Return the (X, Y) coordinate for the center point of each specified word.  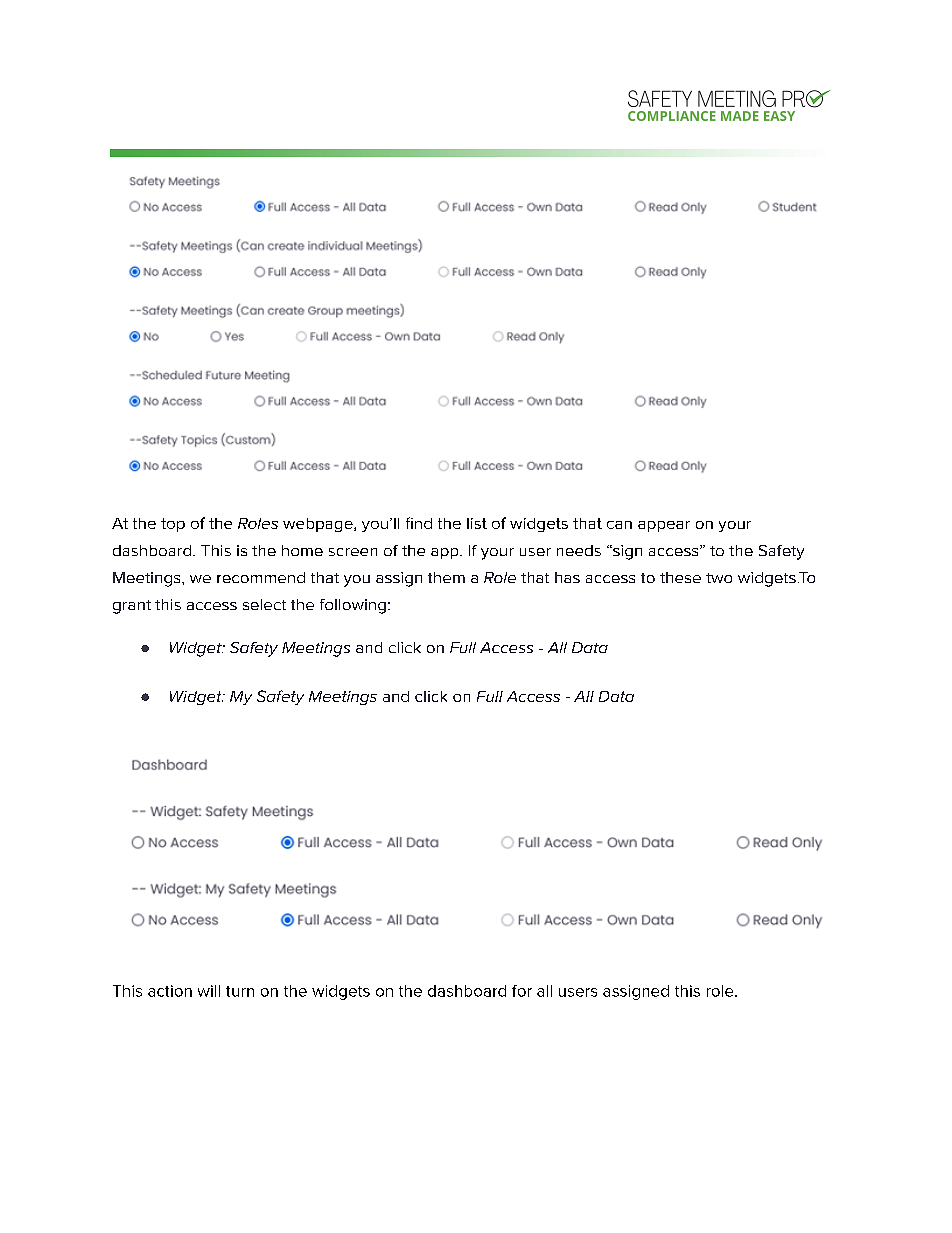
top (173, 525)
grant (132, 607)
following (353, 606)
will (209, 991)
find (419, 523)
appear (664, 526)
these (680, 577)
